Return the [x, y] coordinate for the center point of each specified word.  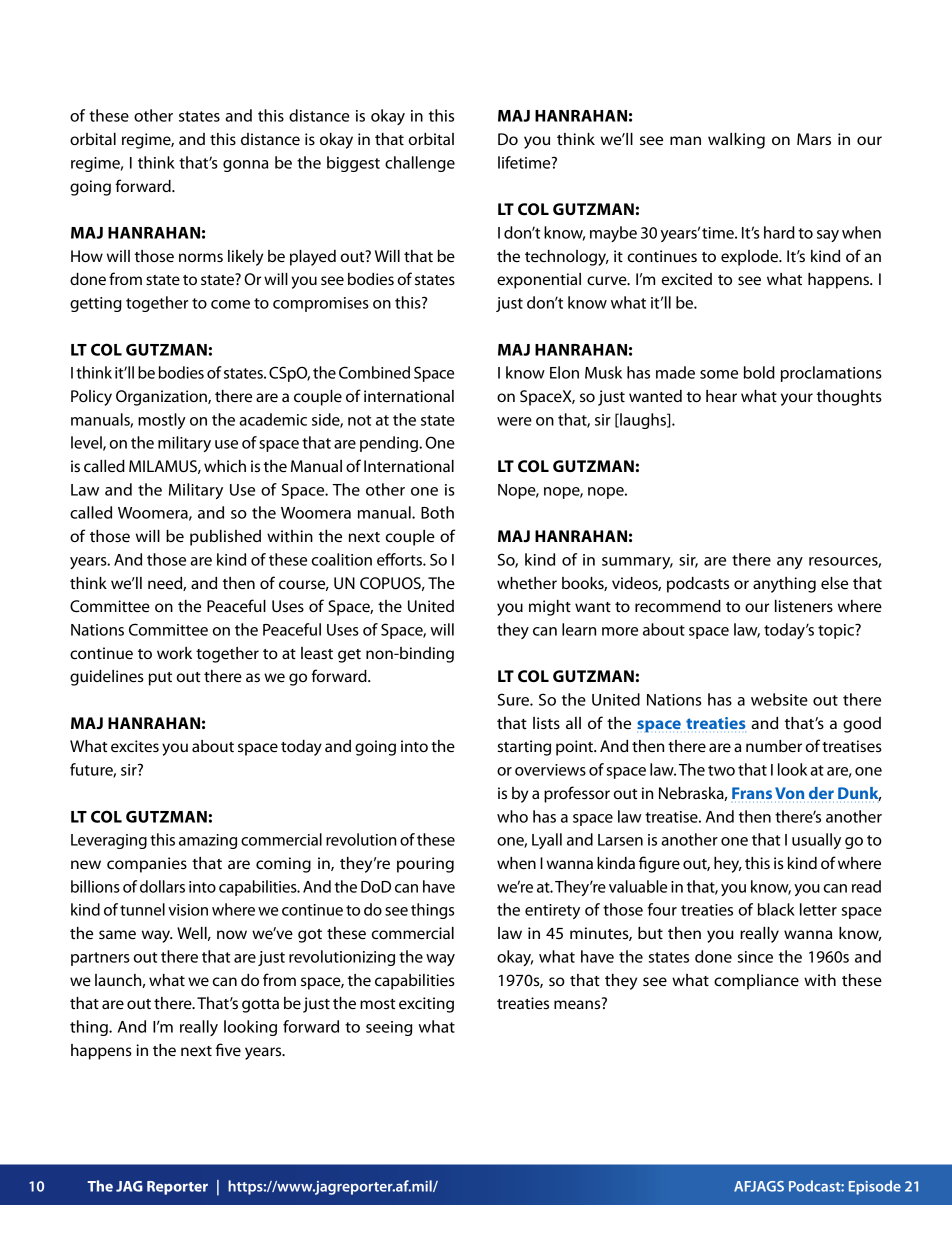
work [174, 653]
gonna [245, 166]
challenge [420, 164]
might [550, 608]
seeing [389, 1028]
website [779, 699]
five [228, 1049]
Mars [814, 139]
